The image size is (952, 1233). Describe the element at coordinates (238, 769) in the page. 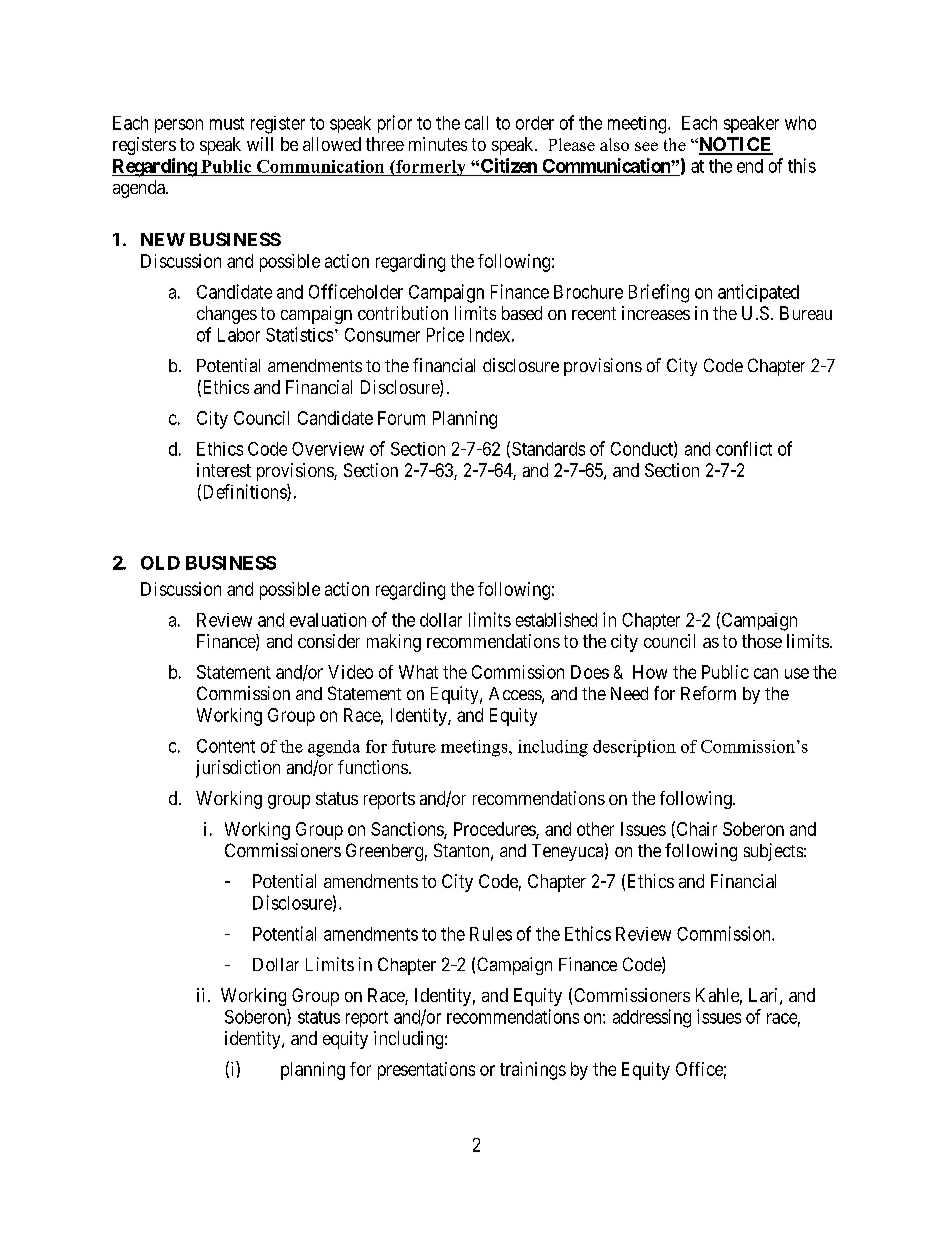

I see `jurisdiction` at that location.
